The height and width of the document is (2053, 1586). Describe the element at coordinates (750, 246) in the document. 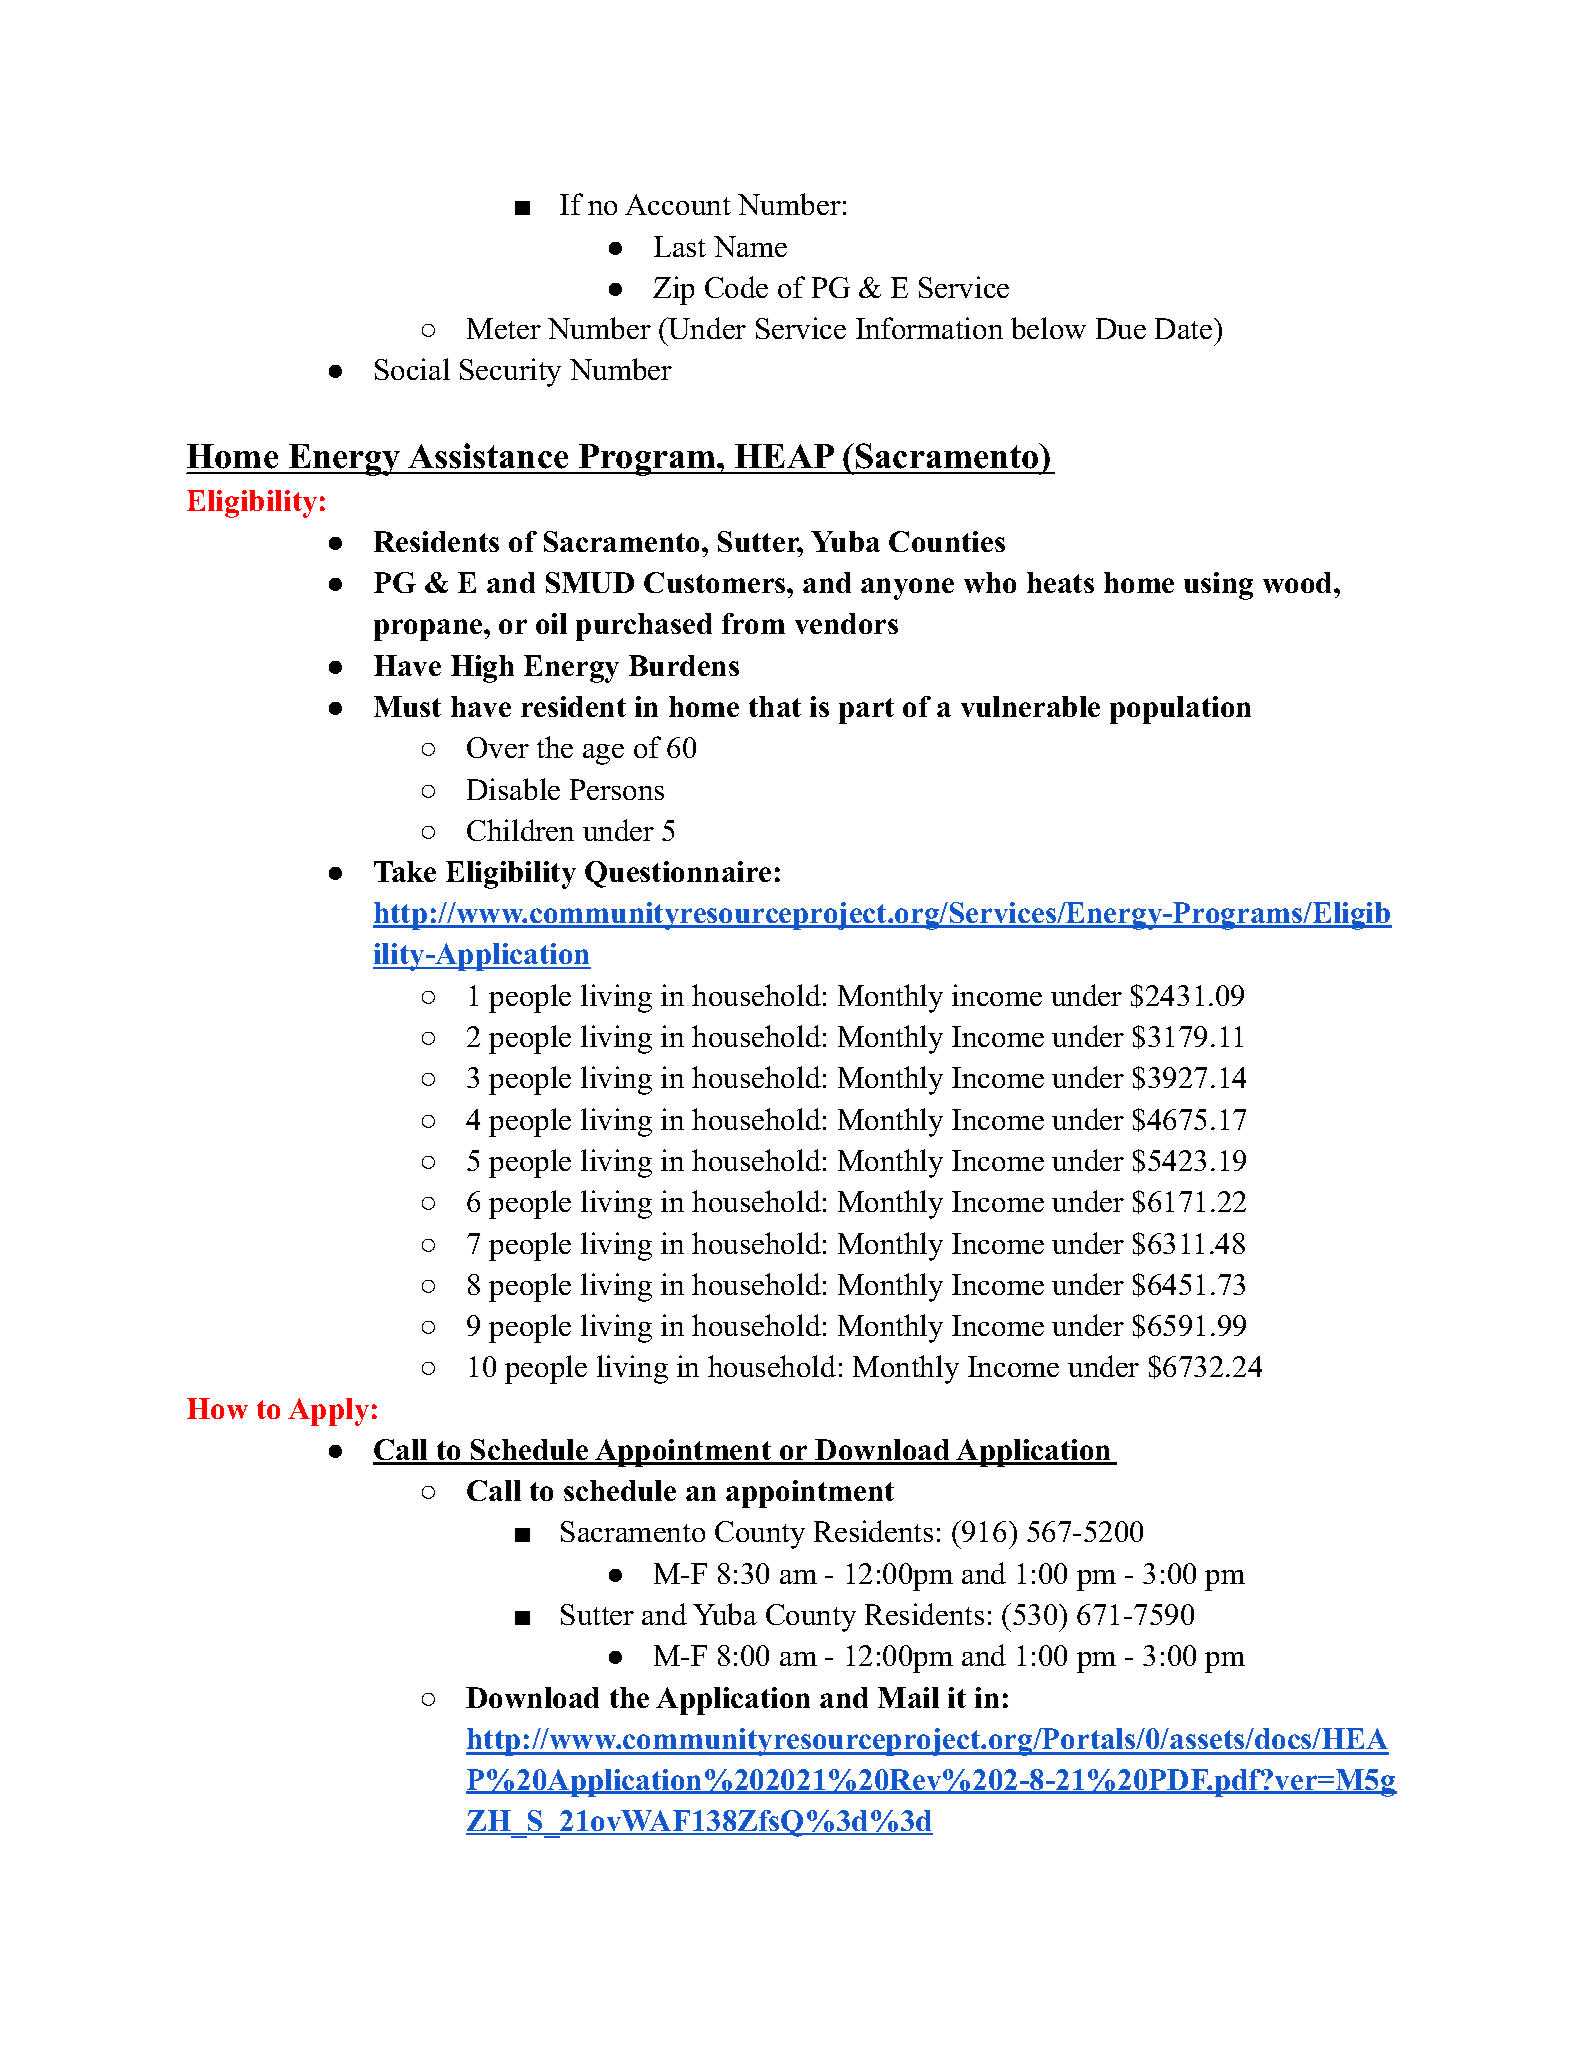

I see `Name` at that location.
